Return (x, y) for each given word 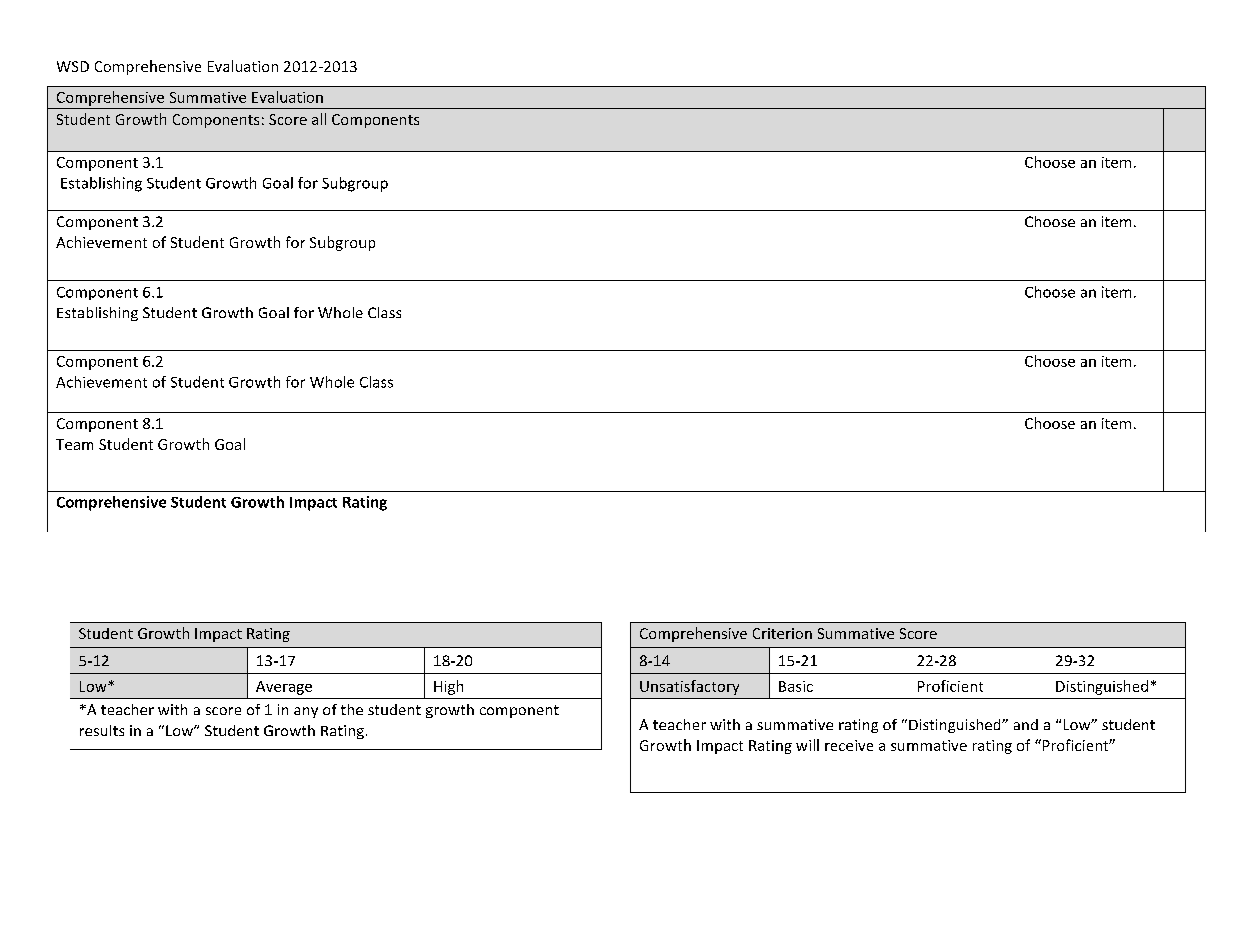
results (102, 730)
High (448, 687)
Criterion (782, 633)
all (319, 119)
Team (74, 444)
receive (849, 745)
